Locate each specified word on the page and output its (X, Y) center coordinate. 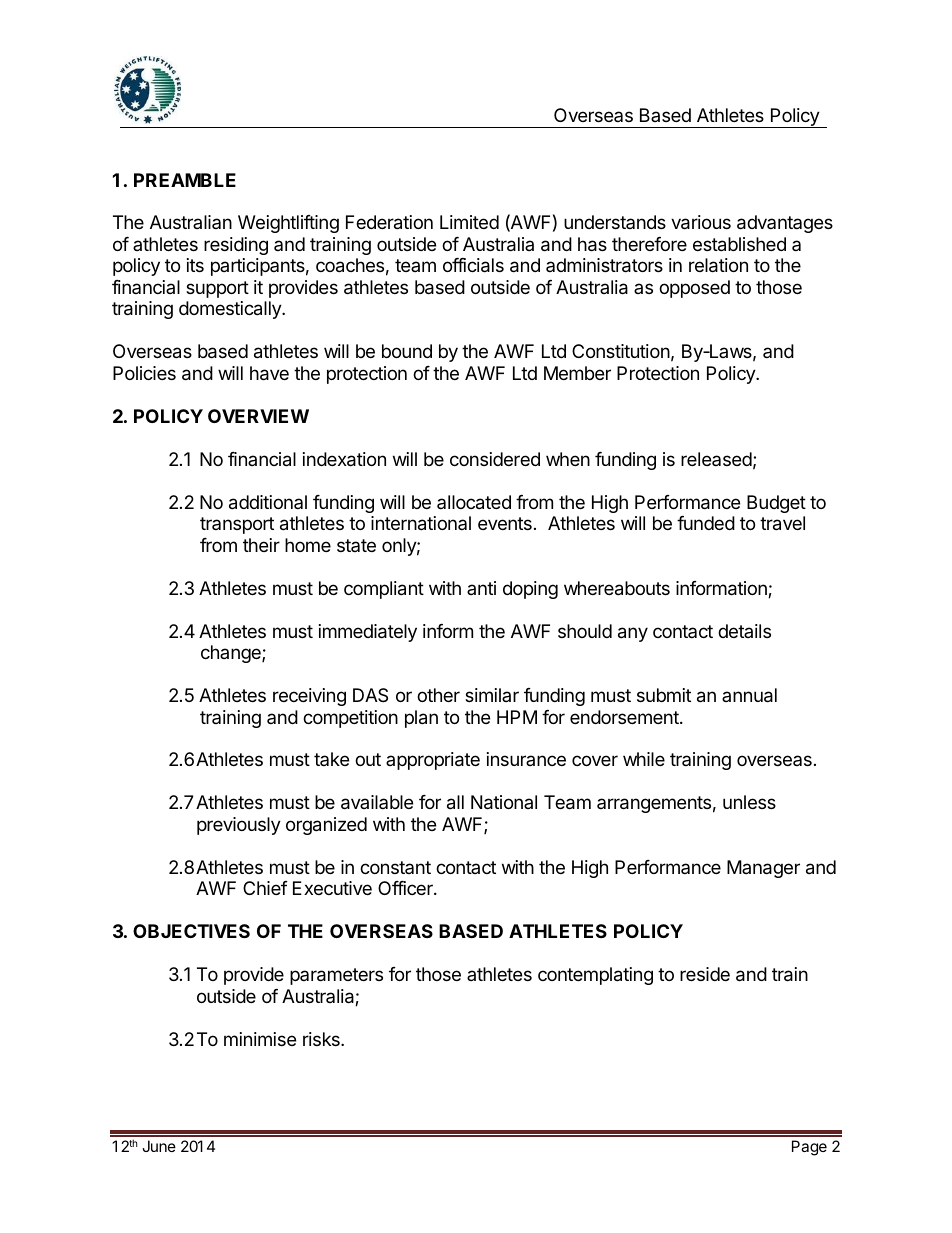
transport (237, 525)
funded (706, 523)
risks (322, 1039)
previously (239, 826)
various (701, 222)
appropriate (433, 761)
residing (236, 246)
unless (749, 802)
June (159, 1146)
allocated (474, 502)
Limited (469, 222)
